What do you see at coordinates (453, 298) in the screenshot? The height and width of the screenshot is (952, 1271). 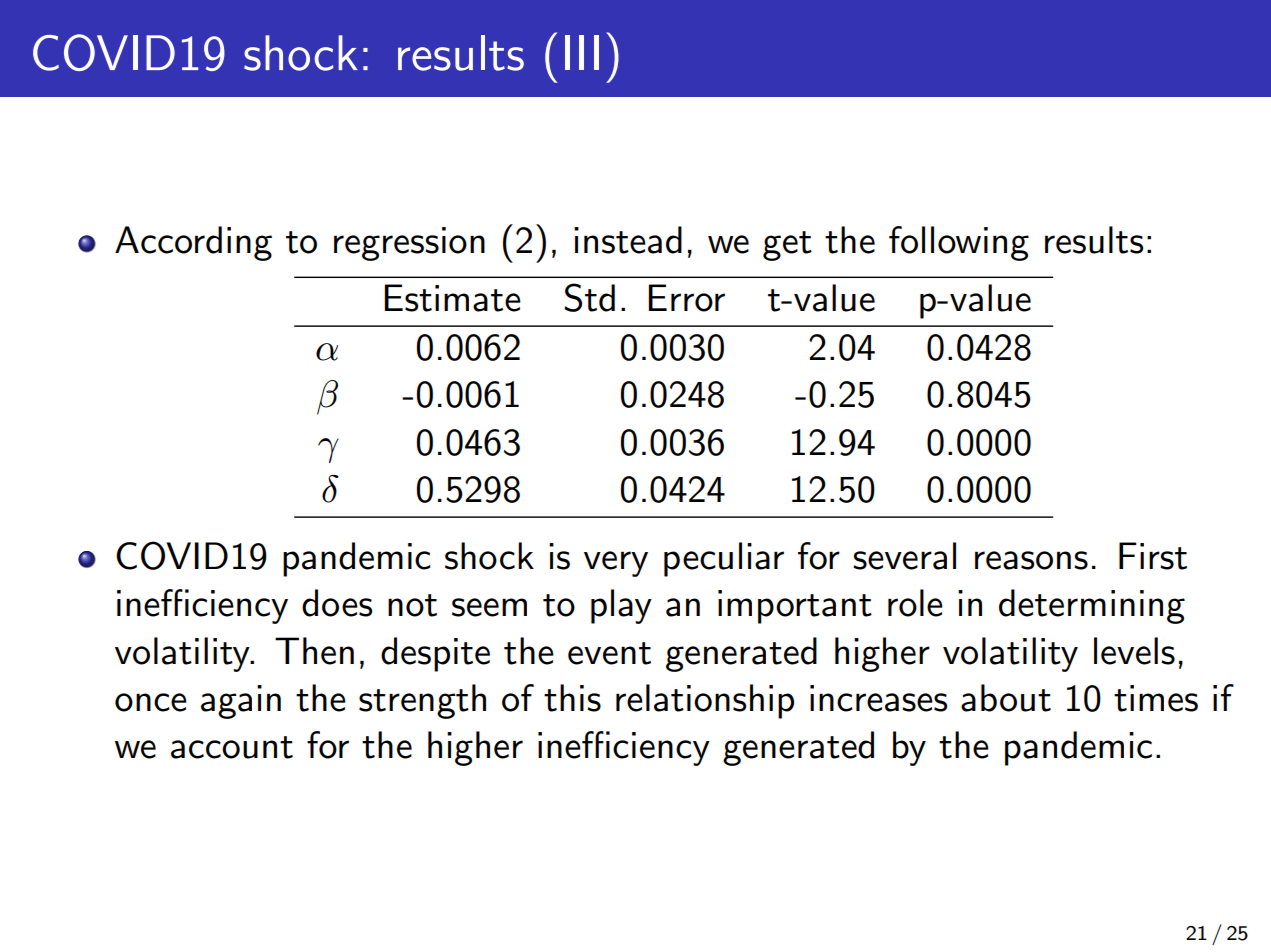 I see `Estimate` at bounding box center [453, 298].
